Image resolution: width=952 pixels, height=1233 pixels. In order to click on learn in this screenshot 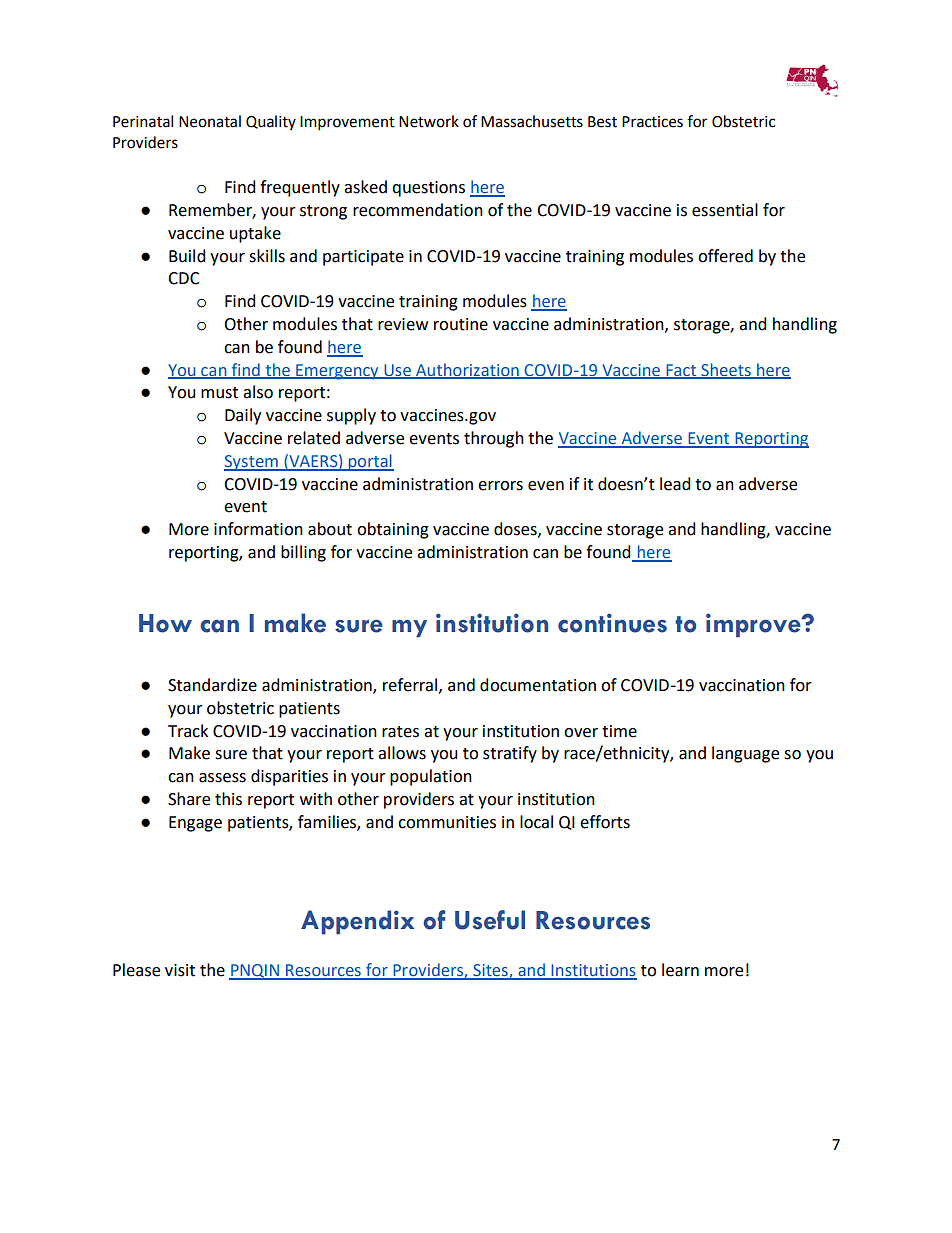, I will do `click(680, 970)`.
